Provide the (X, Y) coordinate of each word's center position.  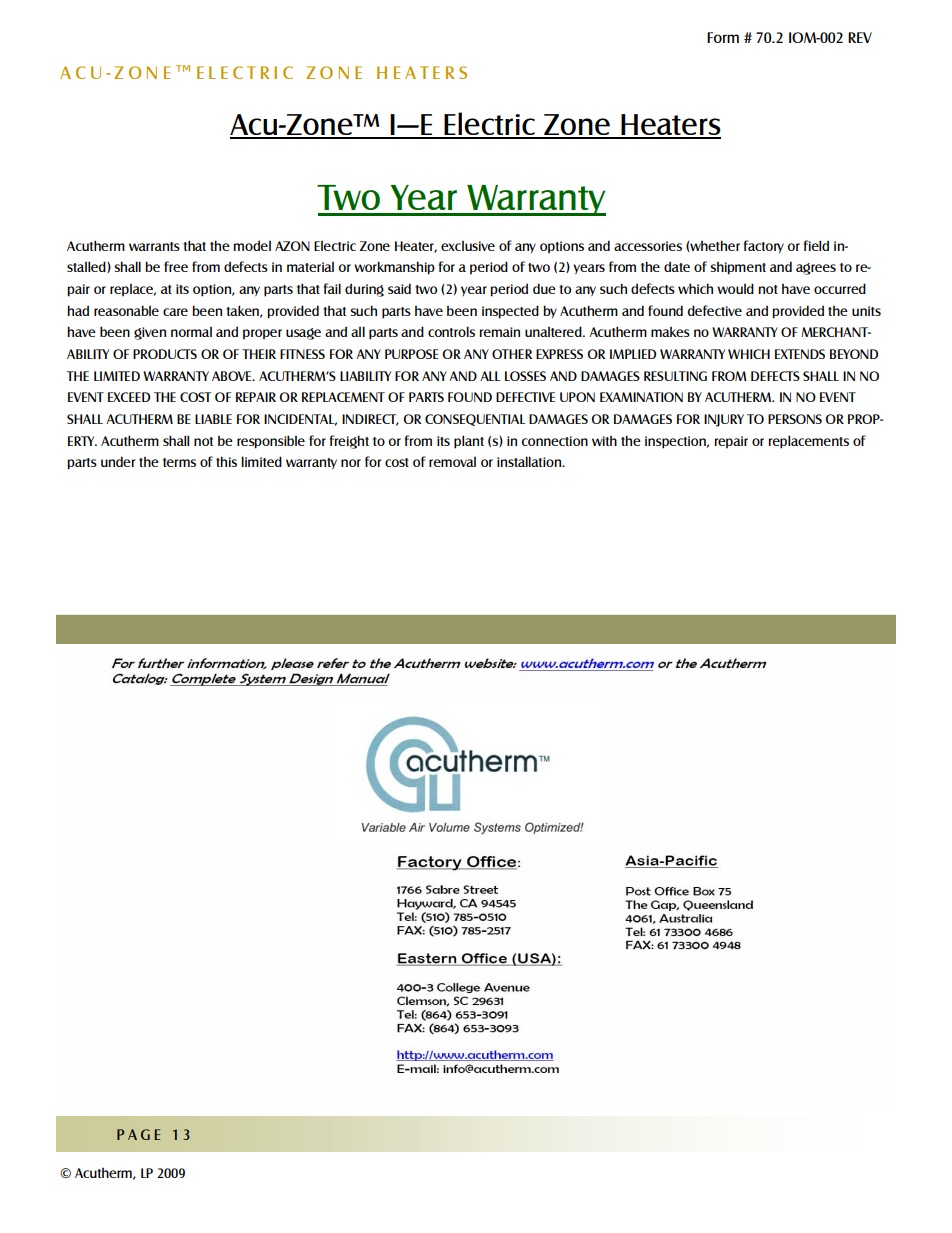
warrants (154, 246)
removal (452, 462)
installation (530, 461)
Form (723, 37)
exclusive (468, 246)
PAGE (138, 1134)
